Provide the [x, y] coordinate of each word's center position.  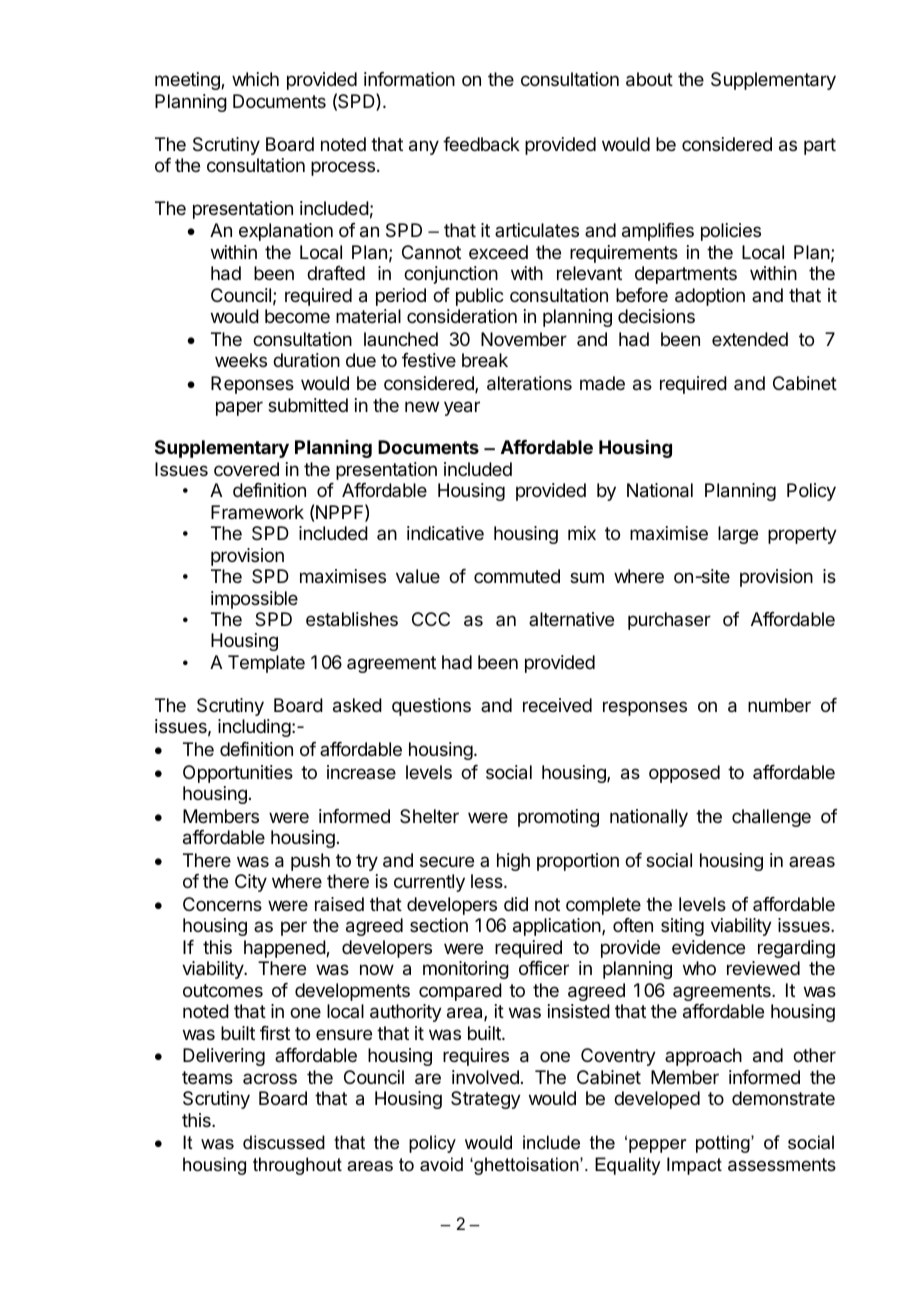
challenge [771, 818]
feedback [481, 144]
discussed [284, 1142]
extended [750, 339]
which [255, 79]
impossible [254, 600]
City [251, 883]
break [485, 360]
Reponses [252, 385]
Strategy [486, 1100]
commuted [517, 576]
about [649, 79]
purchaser [669, 621]
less [488, 881]
